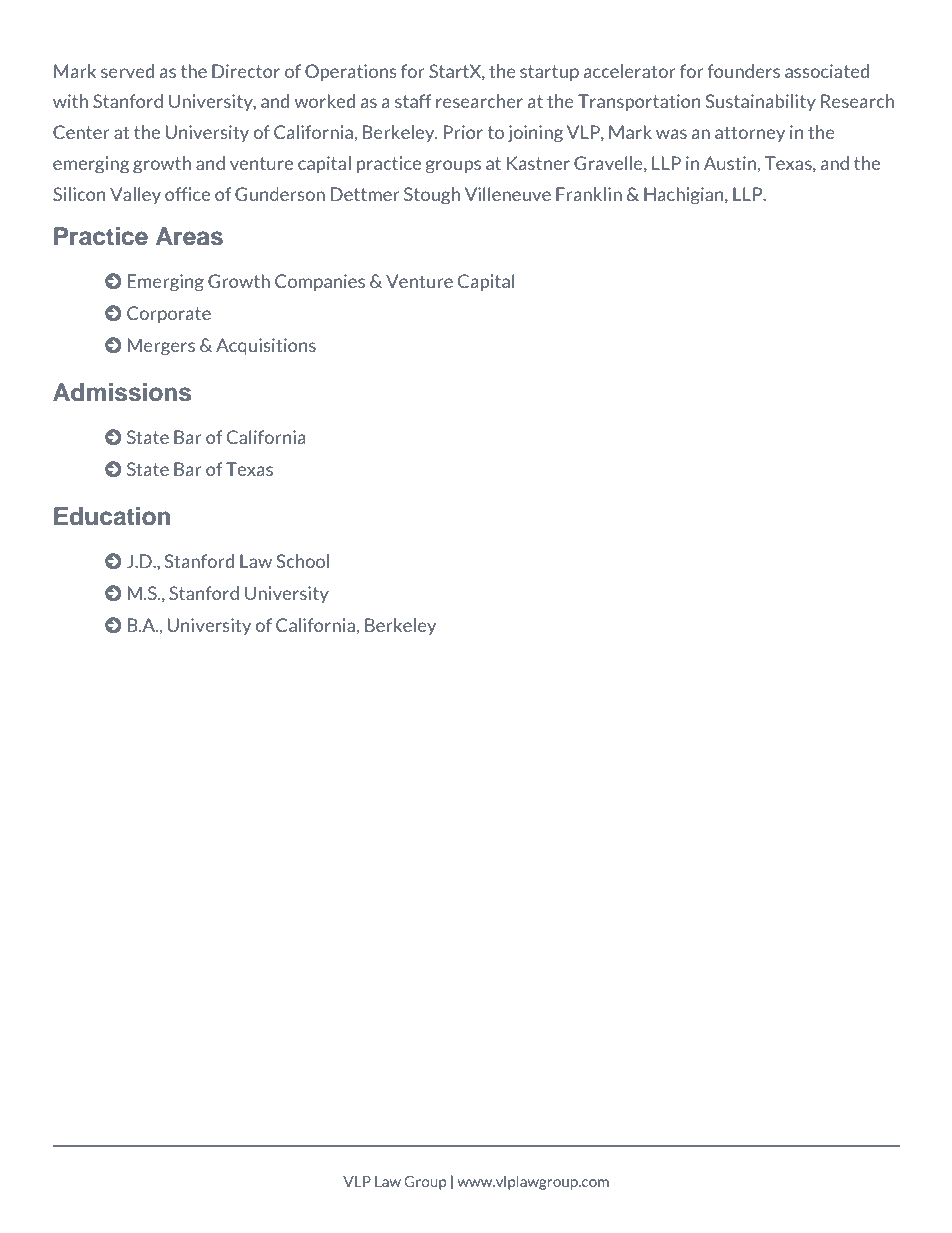 The height and width of the screenshot is (1233, 952). What do you see at coordinates (135, 195) in the screenshot?
I see `Valley` at bounding box center [135, 195].
